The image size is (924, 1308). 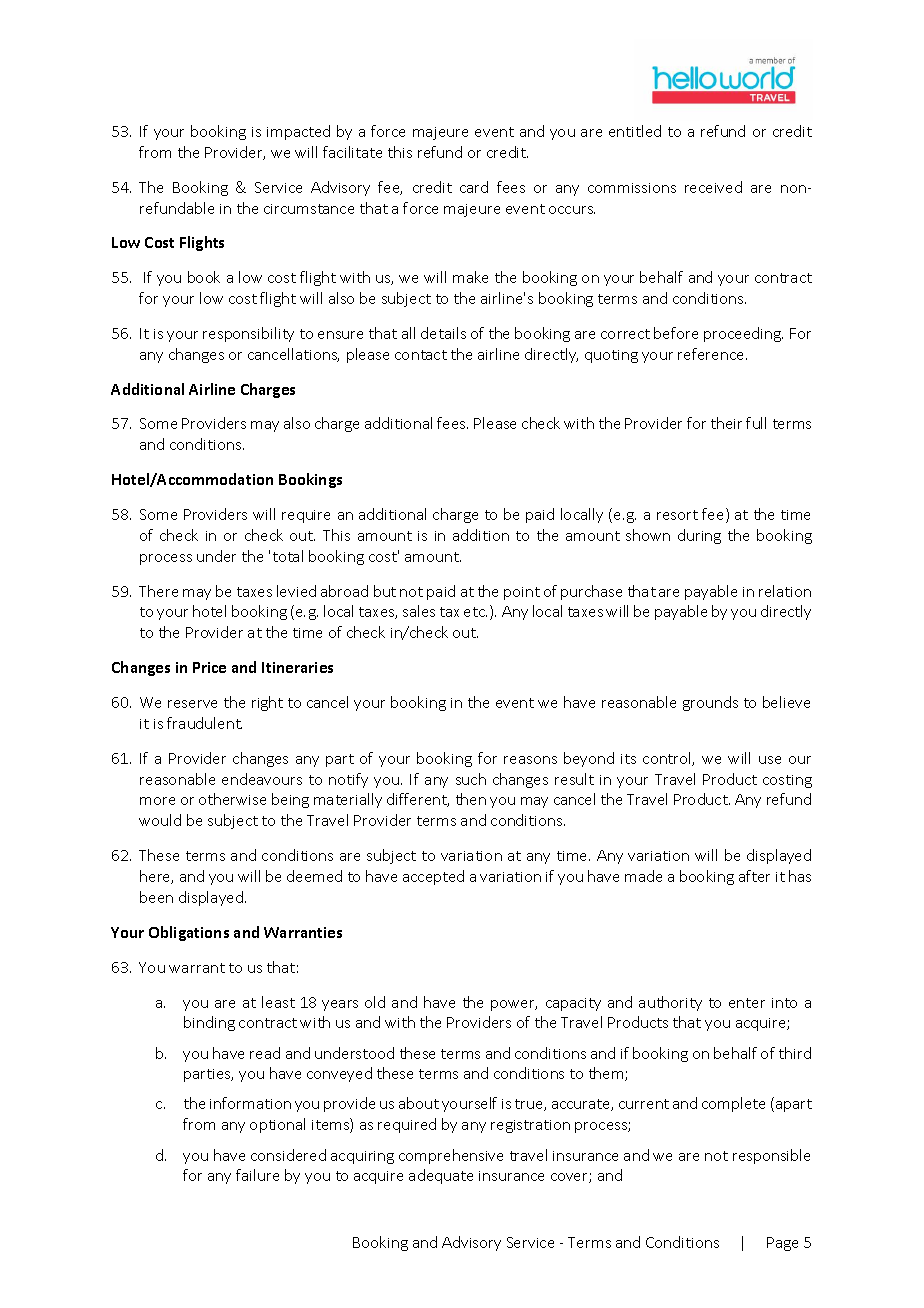 I want to click on etc, so click(x=475, y=612).
